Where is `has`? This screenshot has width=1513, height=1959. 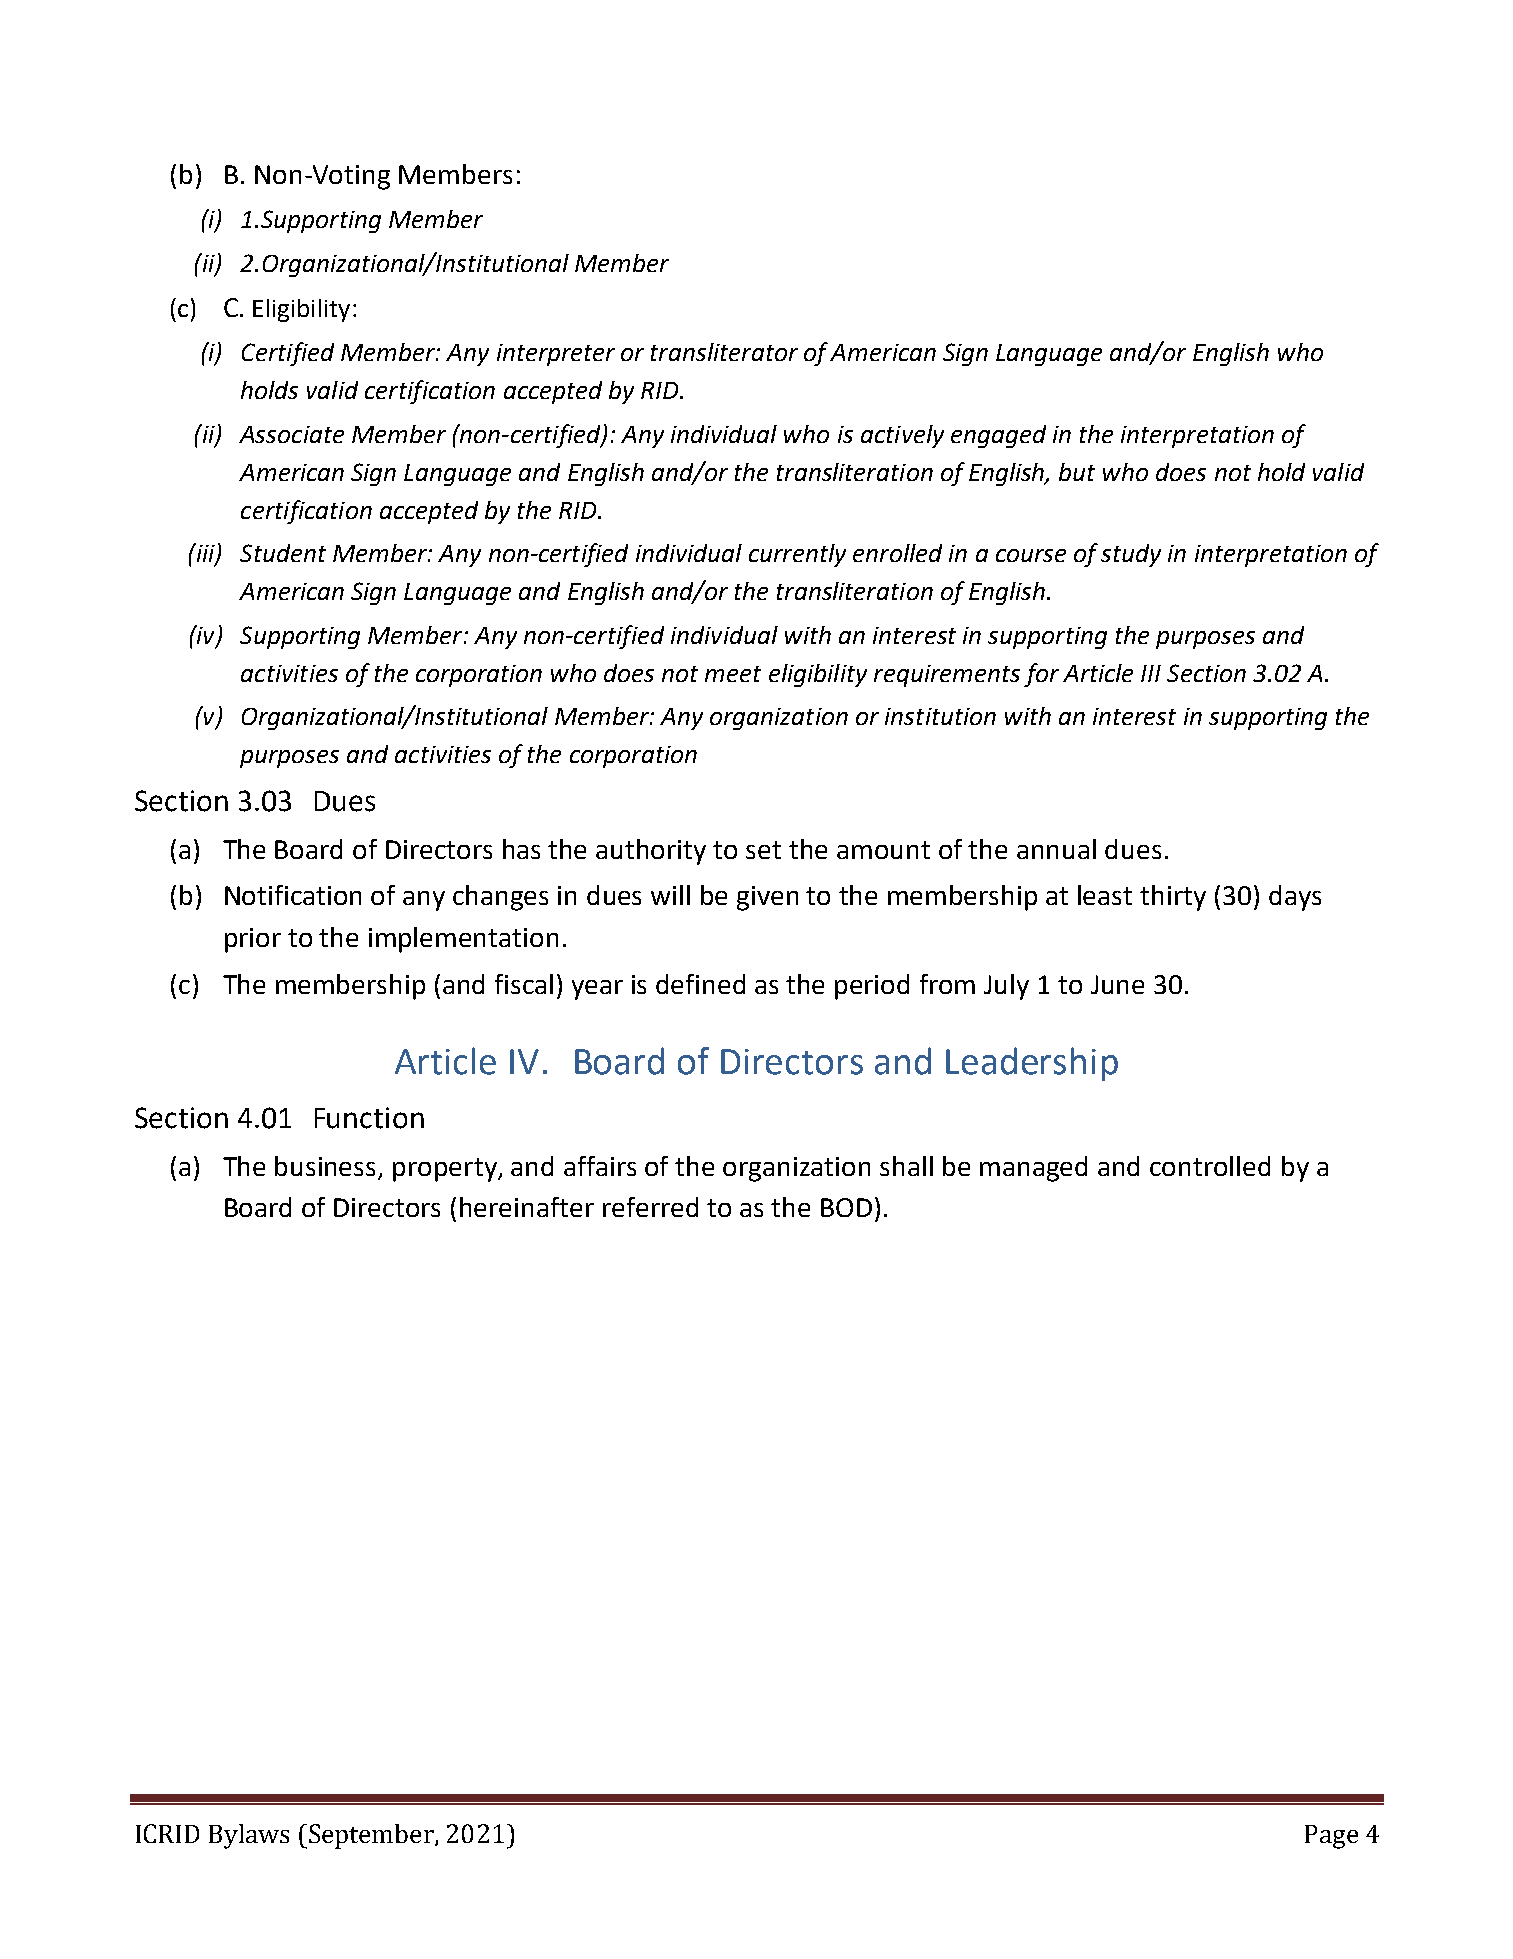 has is located at coordinates (521, 849).
